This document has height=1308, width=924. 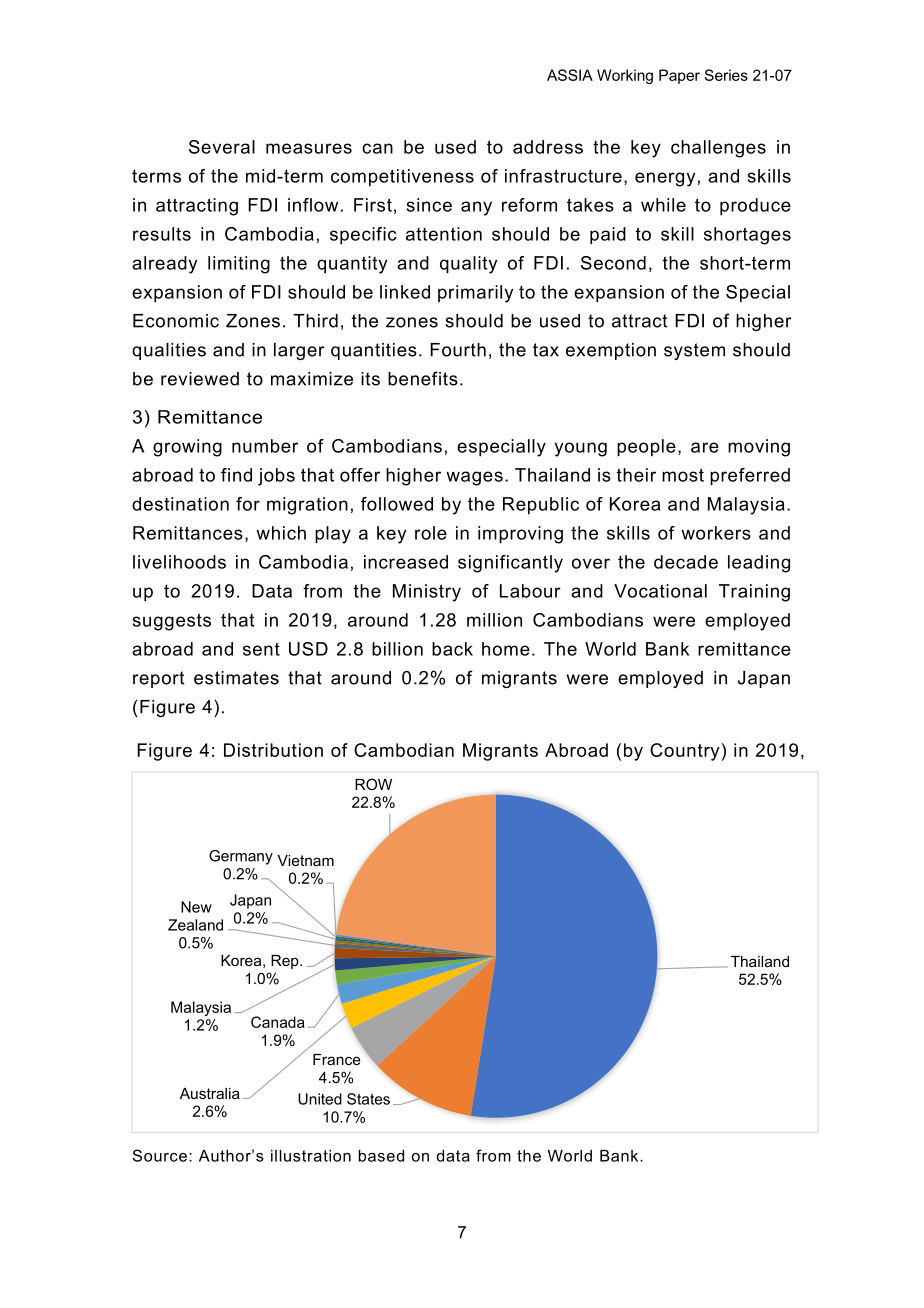 What do you see at coordinates (474, 478) in the document?
I see `wages` at bounding box center [474, 478].
